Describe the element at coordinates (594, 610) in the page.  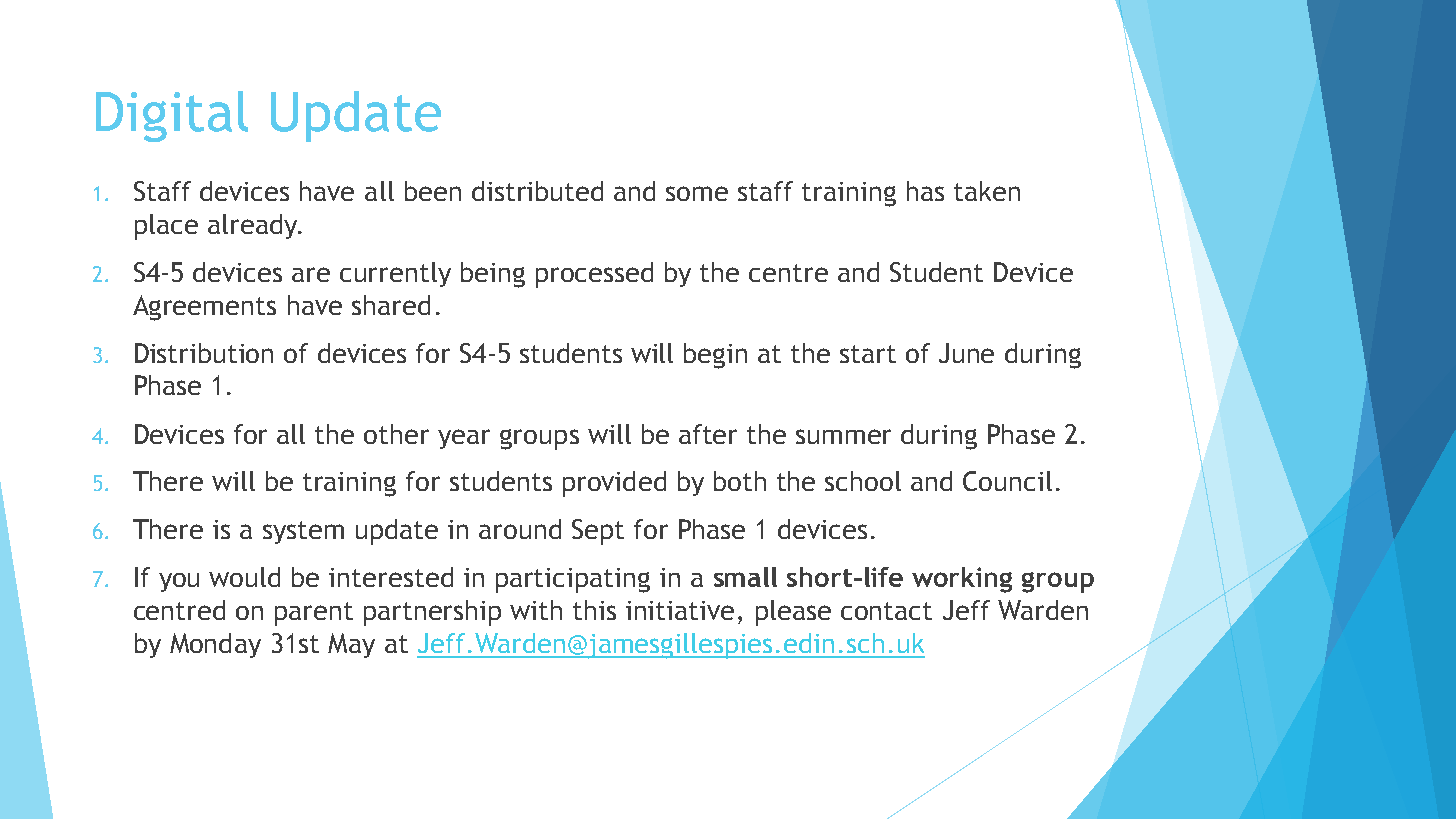
I see `this` at that location.
